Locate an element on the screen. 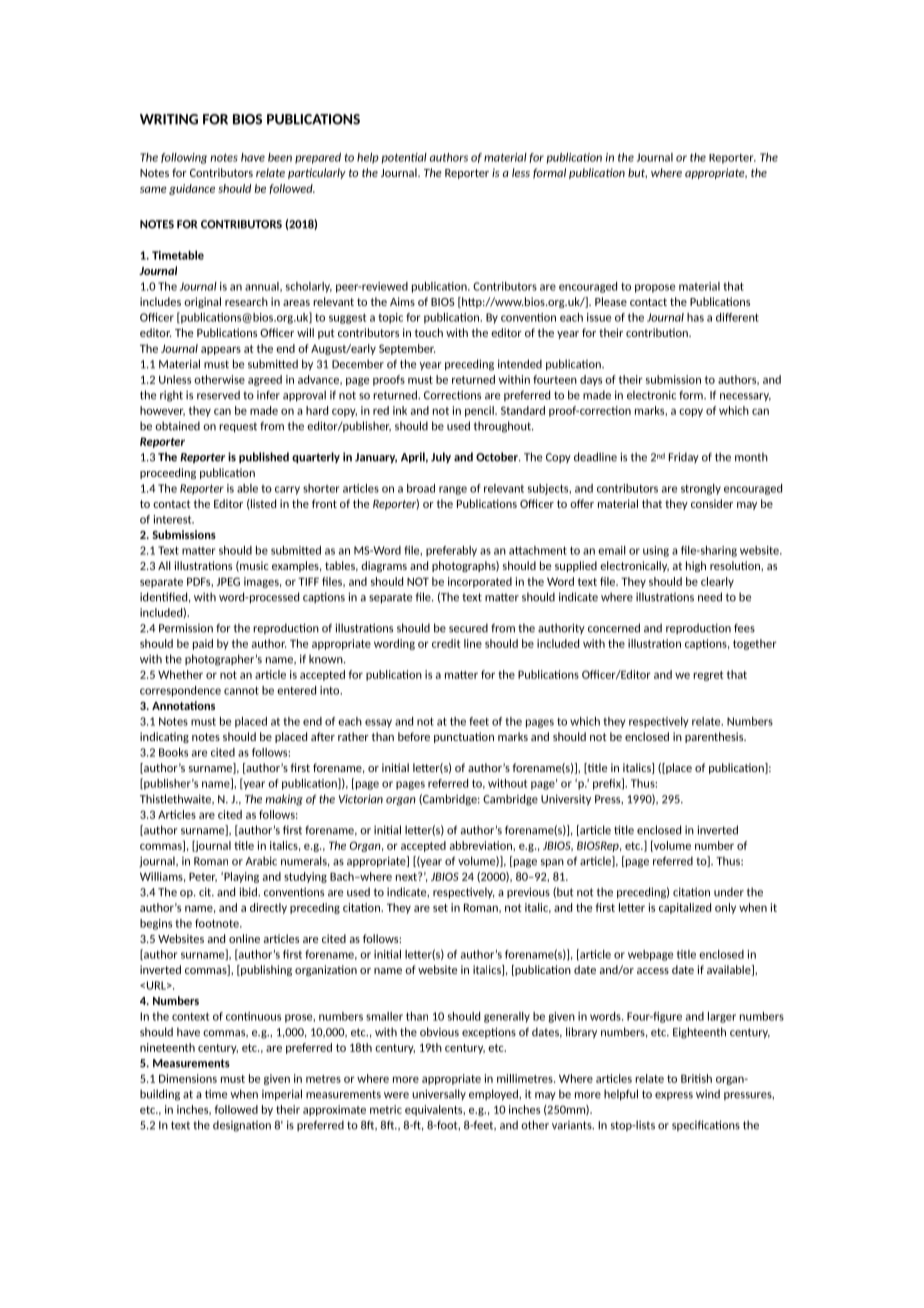 Image resolution: width=924 pixels, height=1308 pixels. paid is located at coordinates (203, 644).
